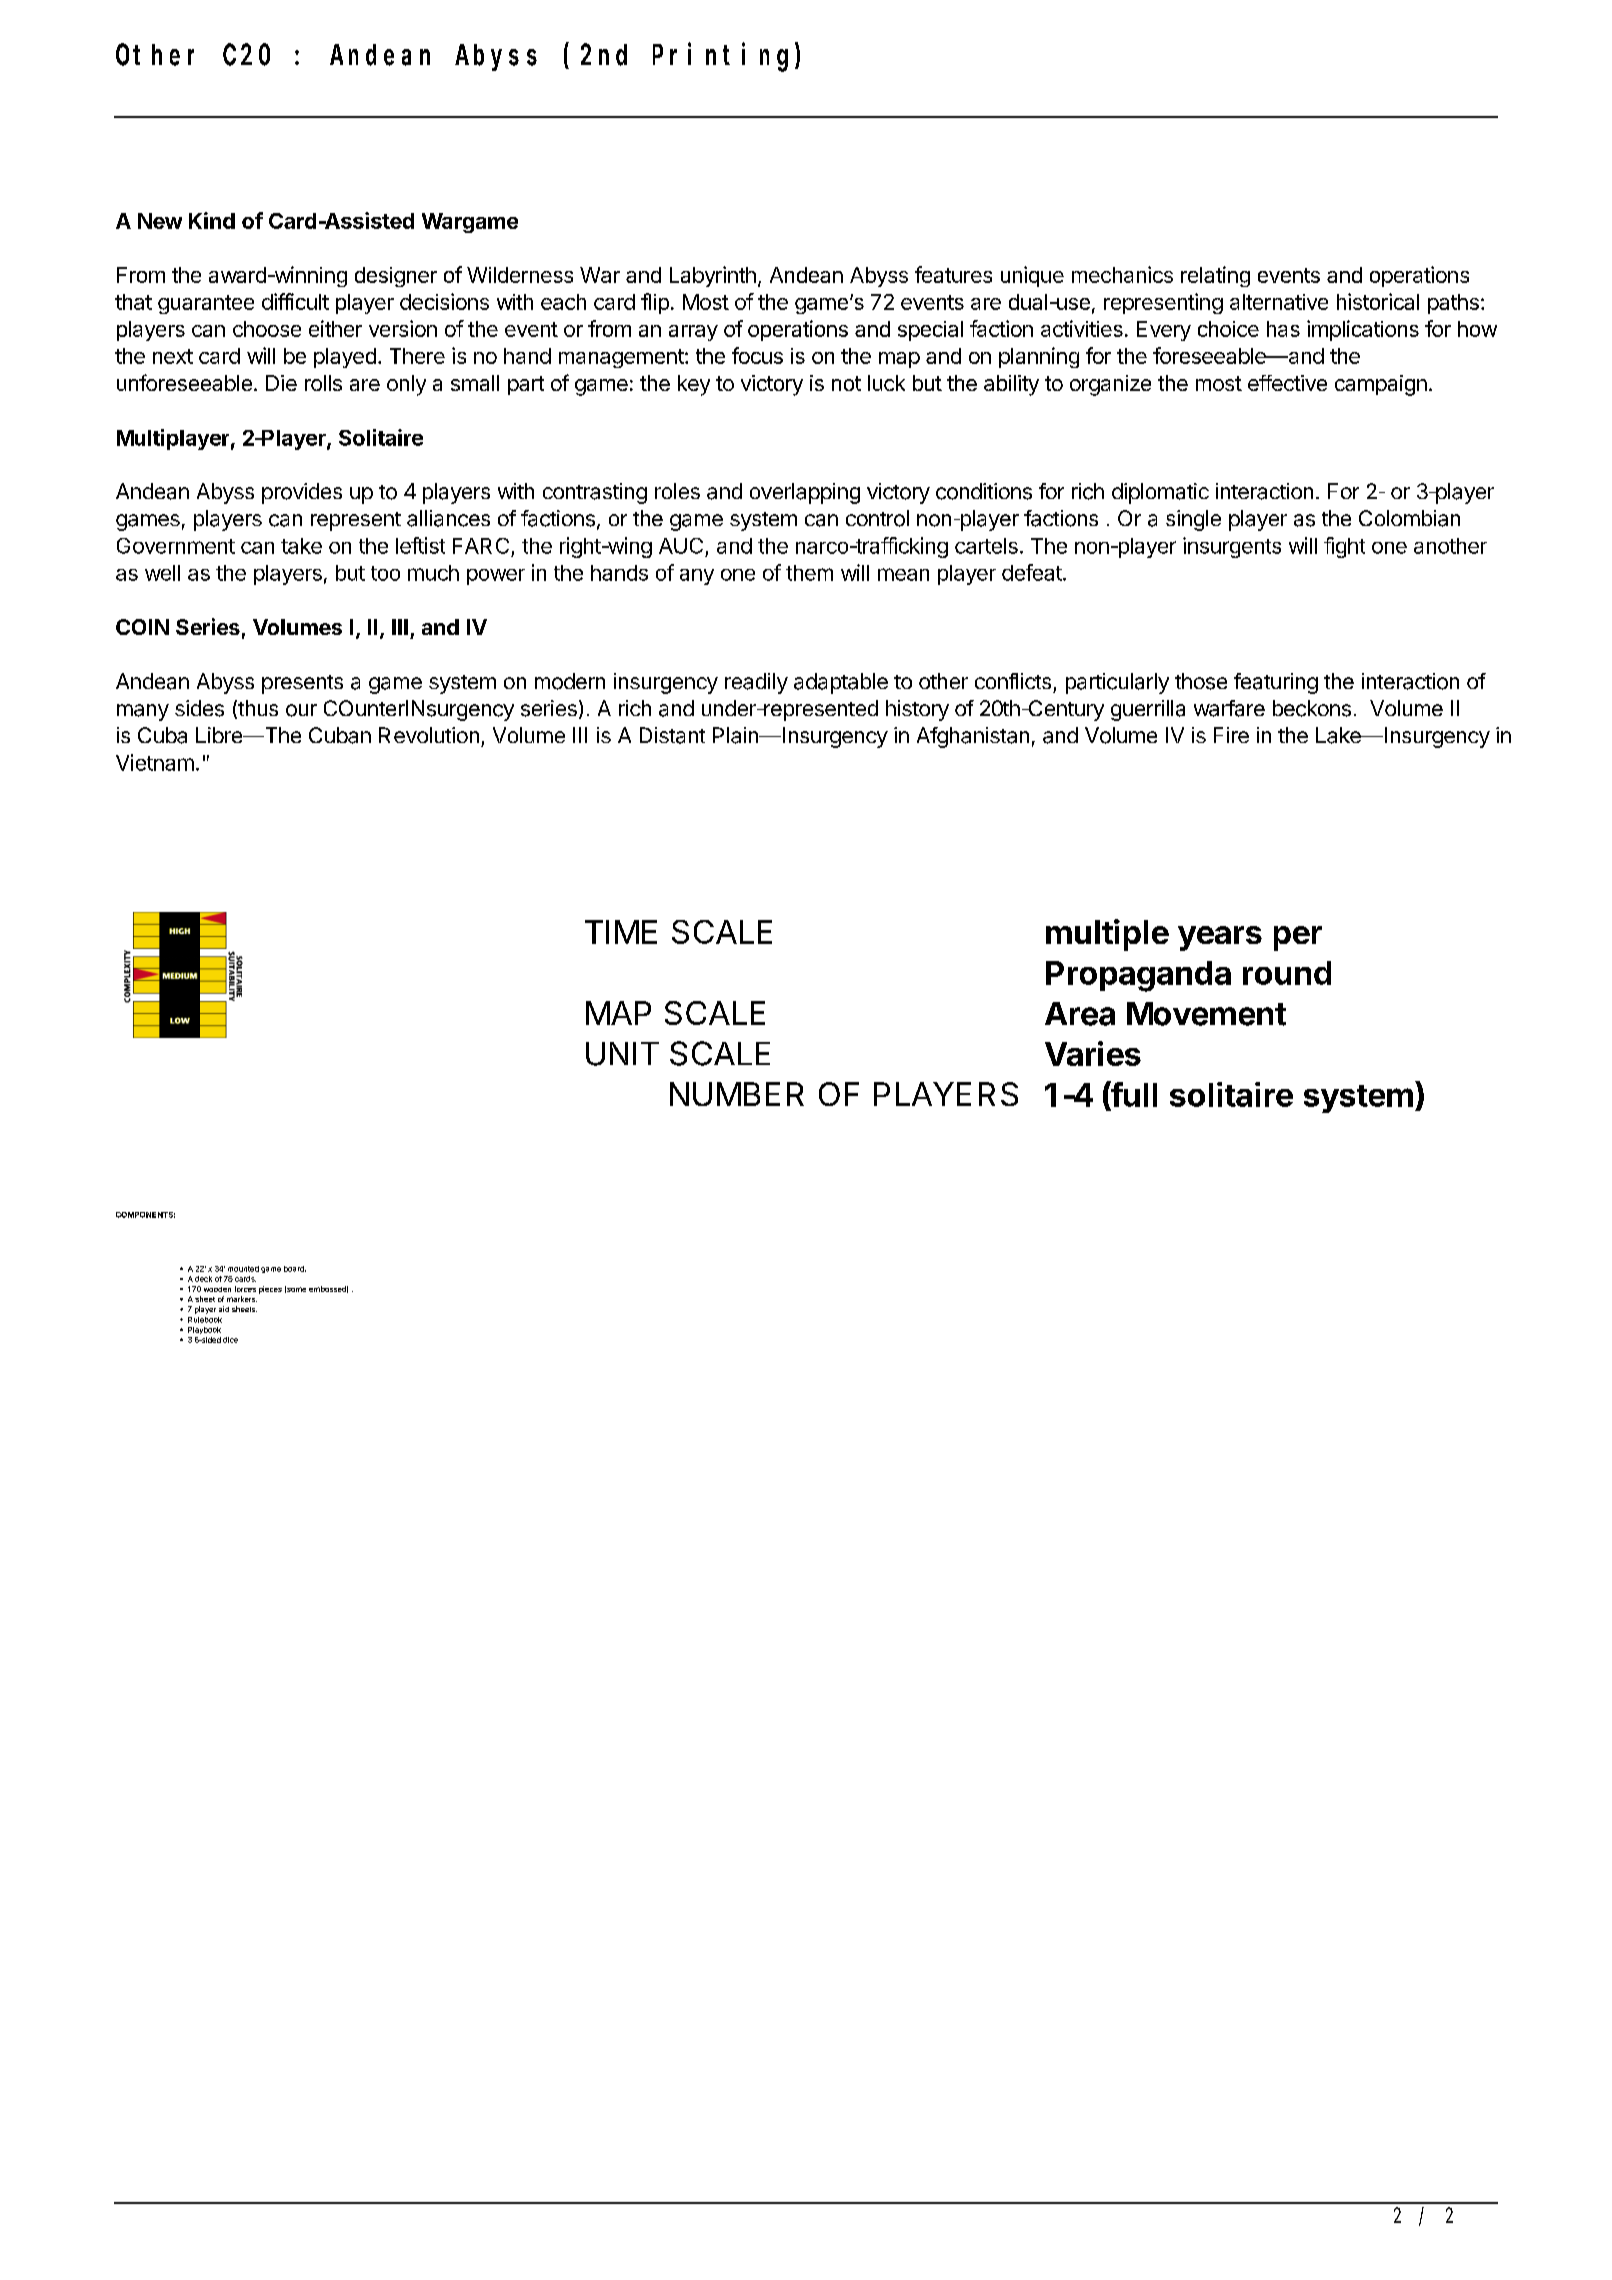 Image resolution: width=1612 pixels, height=2280 pixels. Describe the element at coordinates (737, 1094) in the image. I see `NUMBER` at that location.
